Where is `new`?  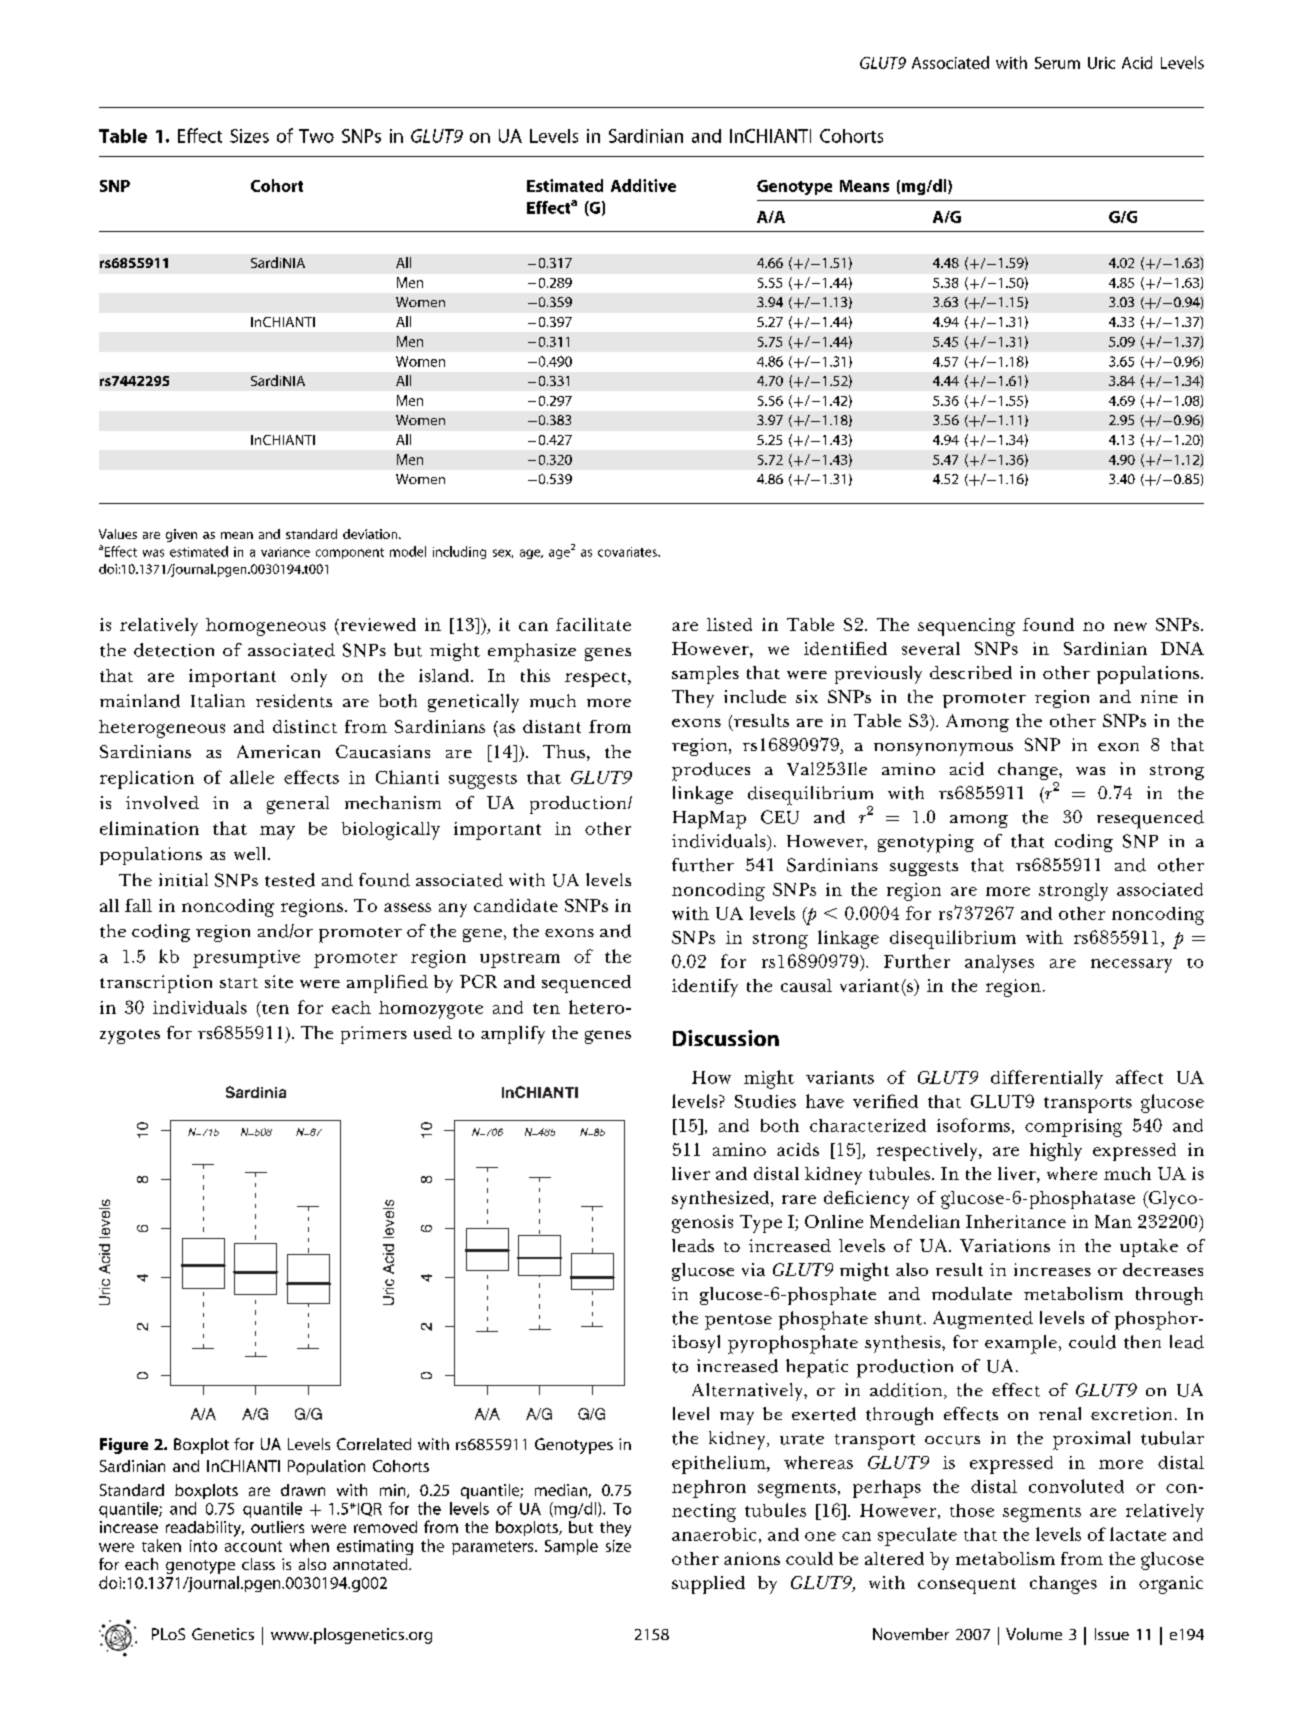
new is located at coordinates (1130, 626).
